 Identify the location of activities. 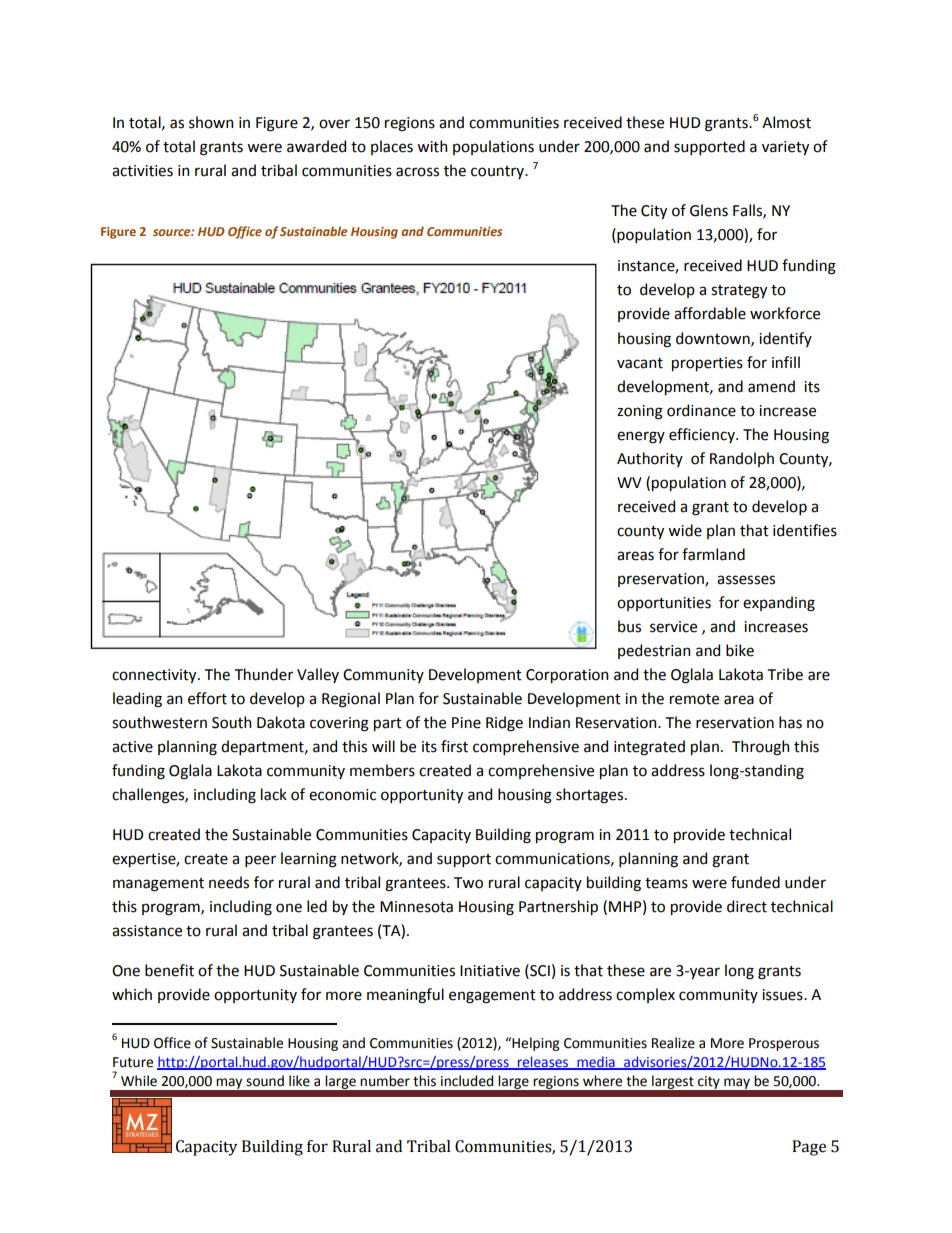
(142, 171).
